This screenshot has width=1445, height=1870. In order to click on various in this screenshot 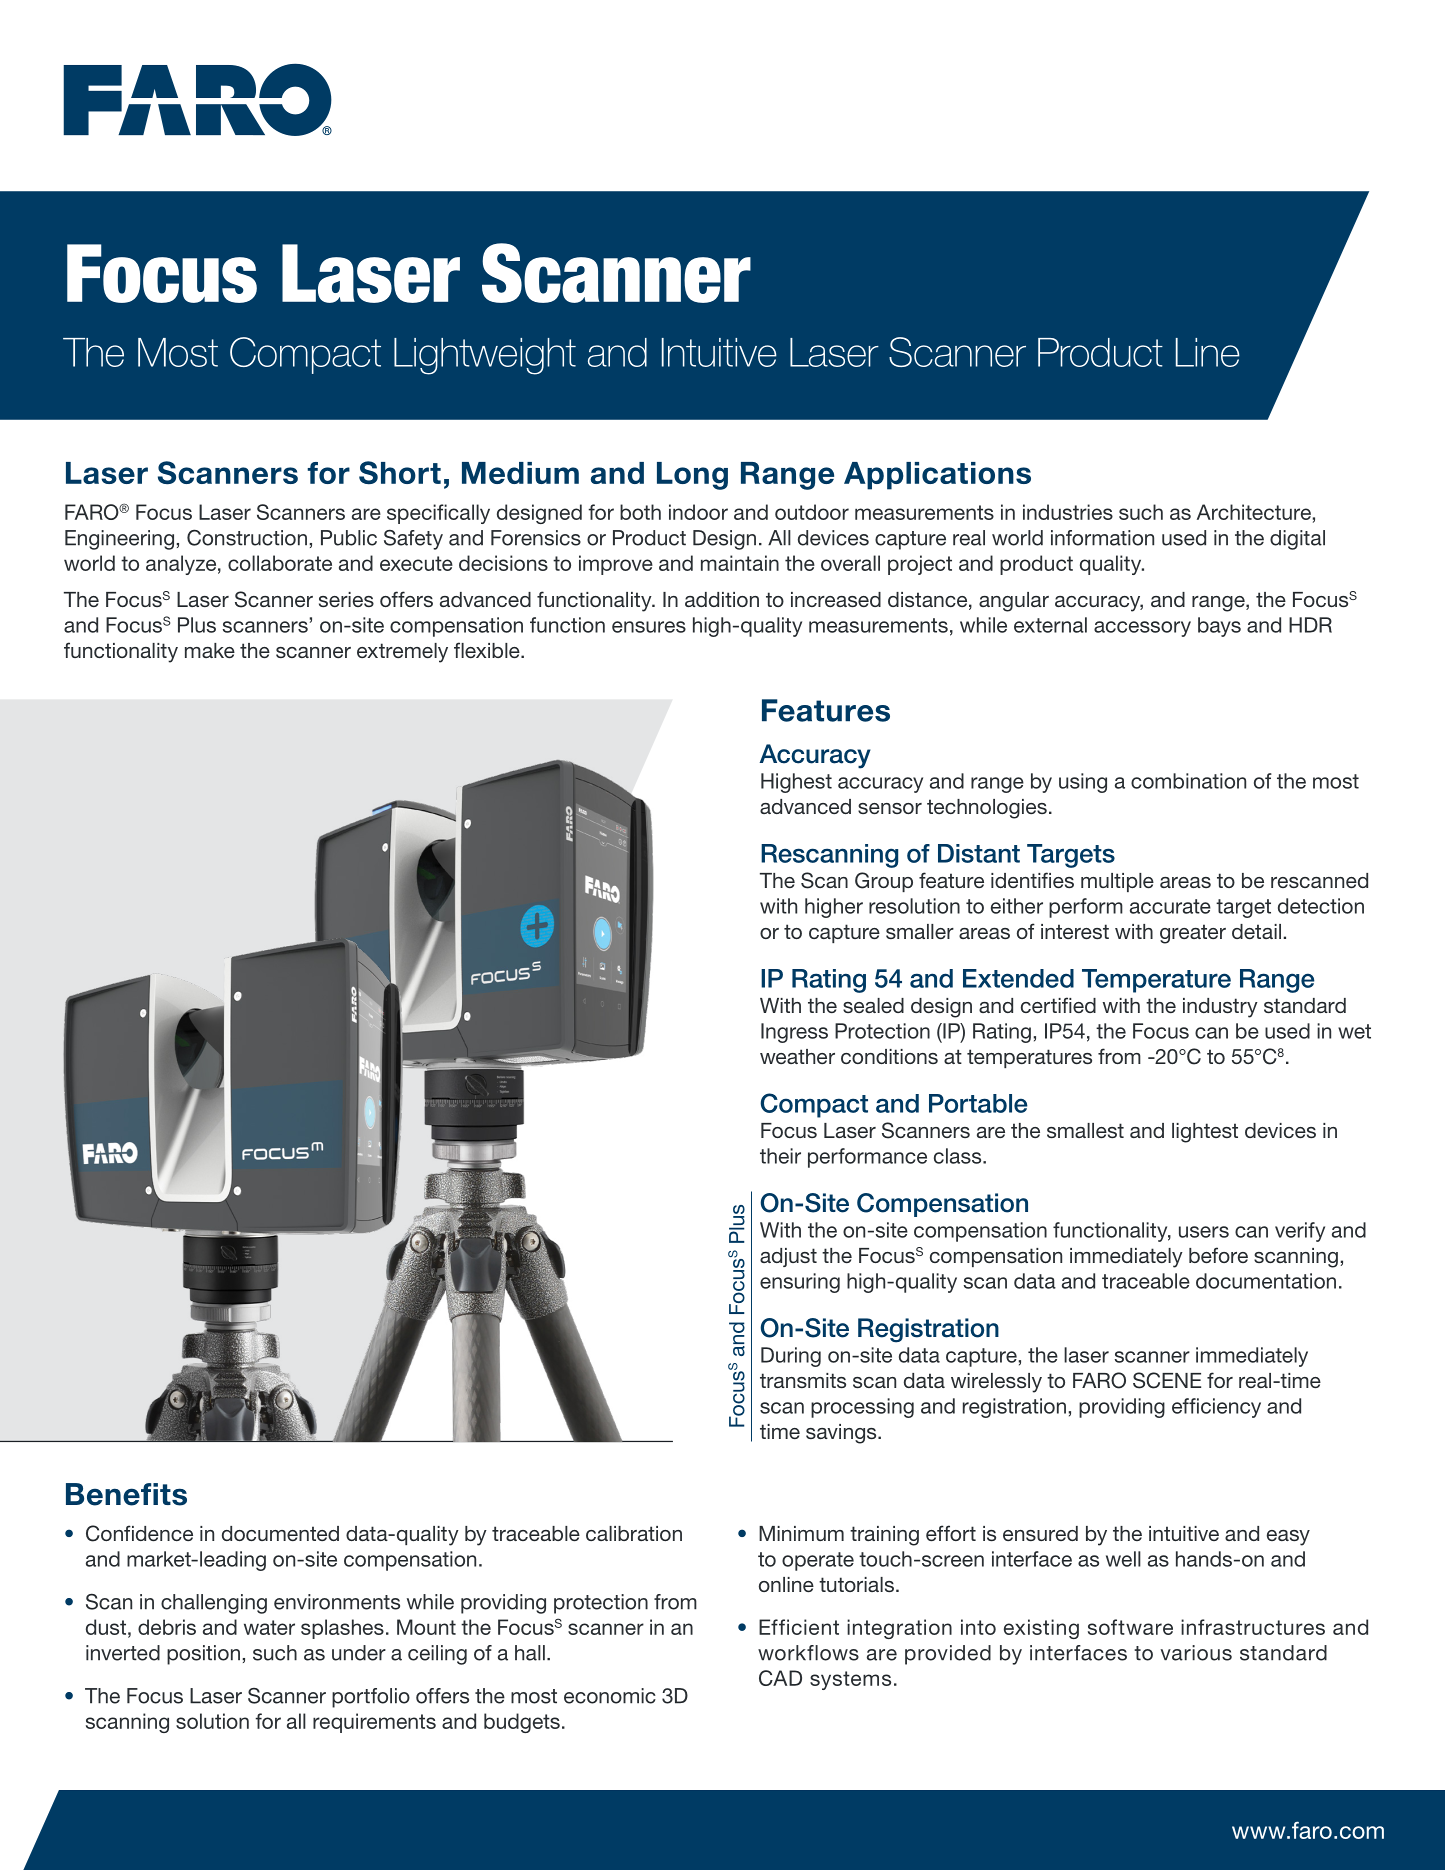, I will do `click(1196, 1653)`.
